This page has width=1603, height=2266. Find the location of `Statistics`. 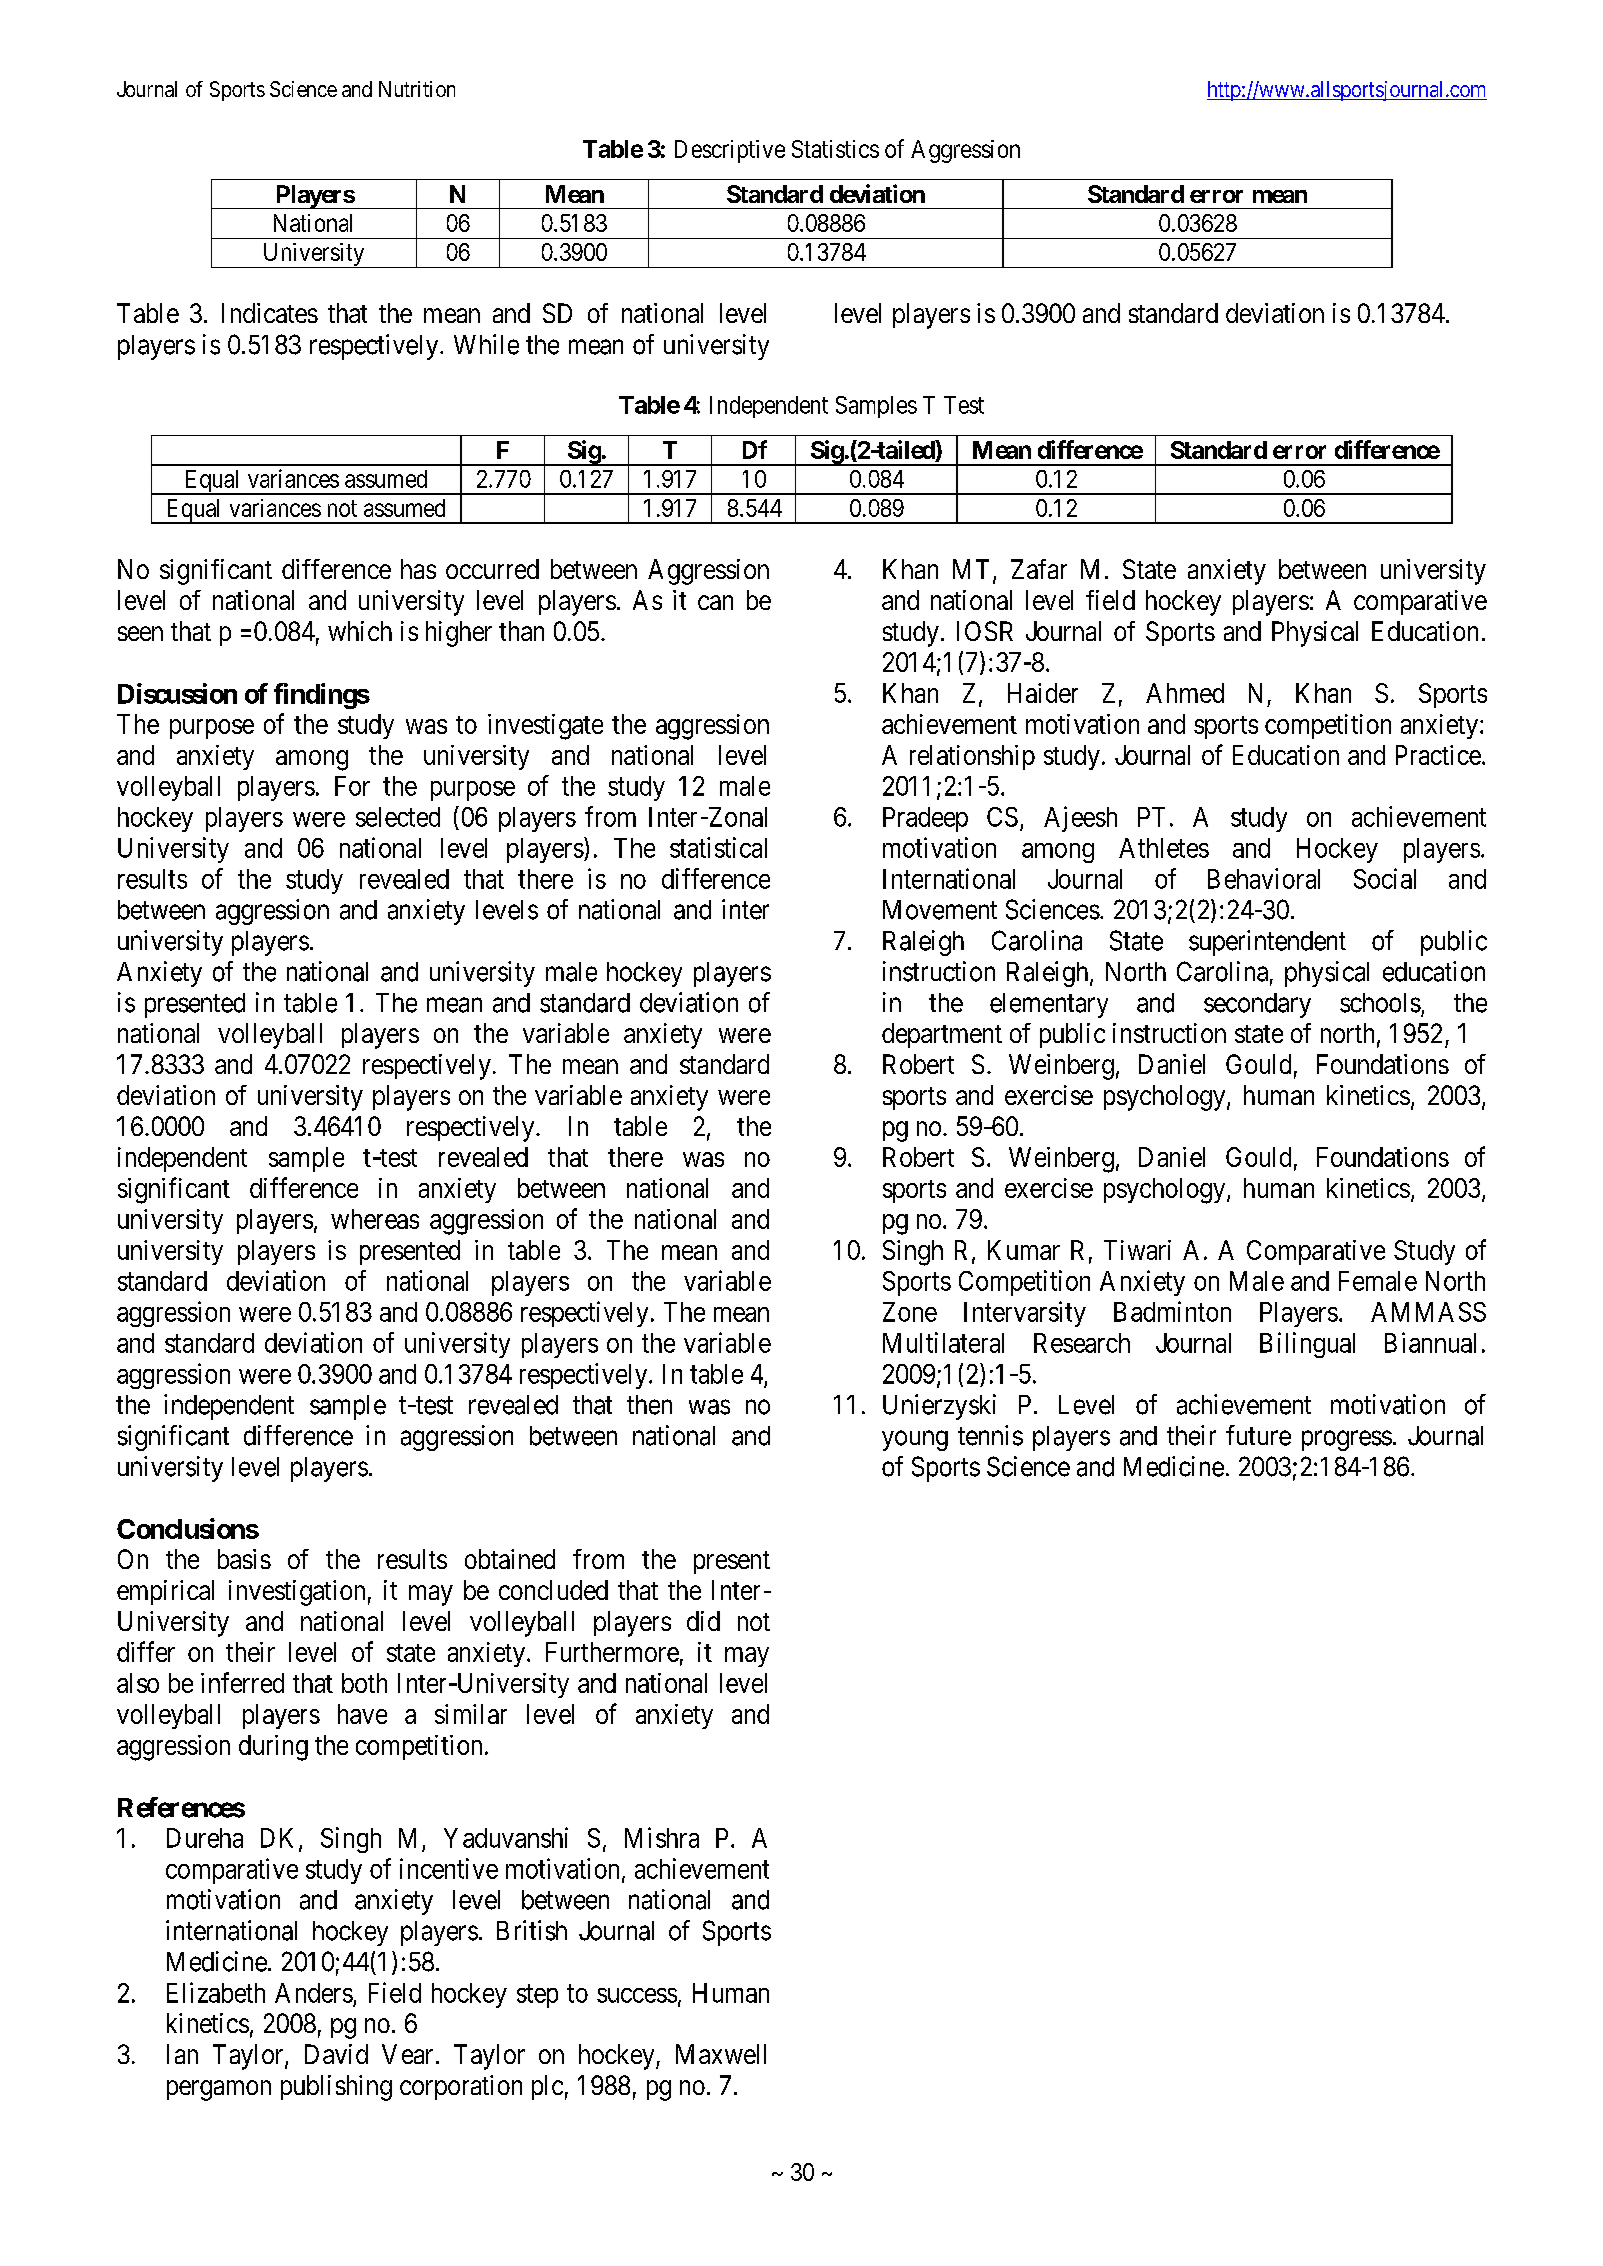

Statistics is located at coordinates (835, 149).
